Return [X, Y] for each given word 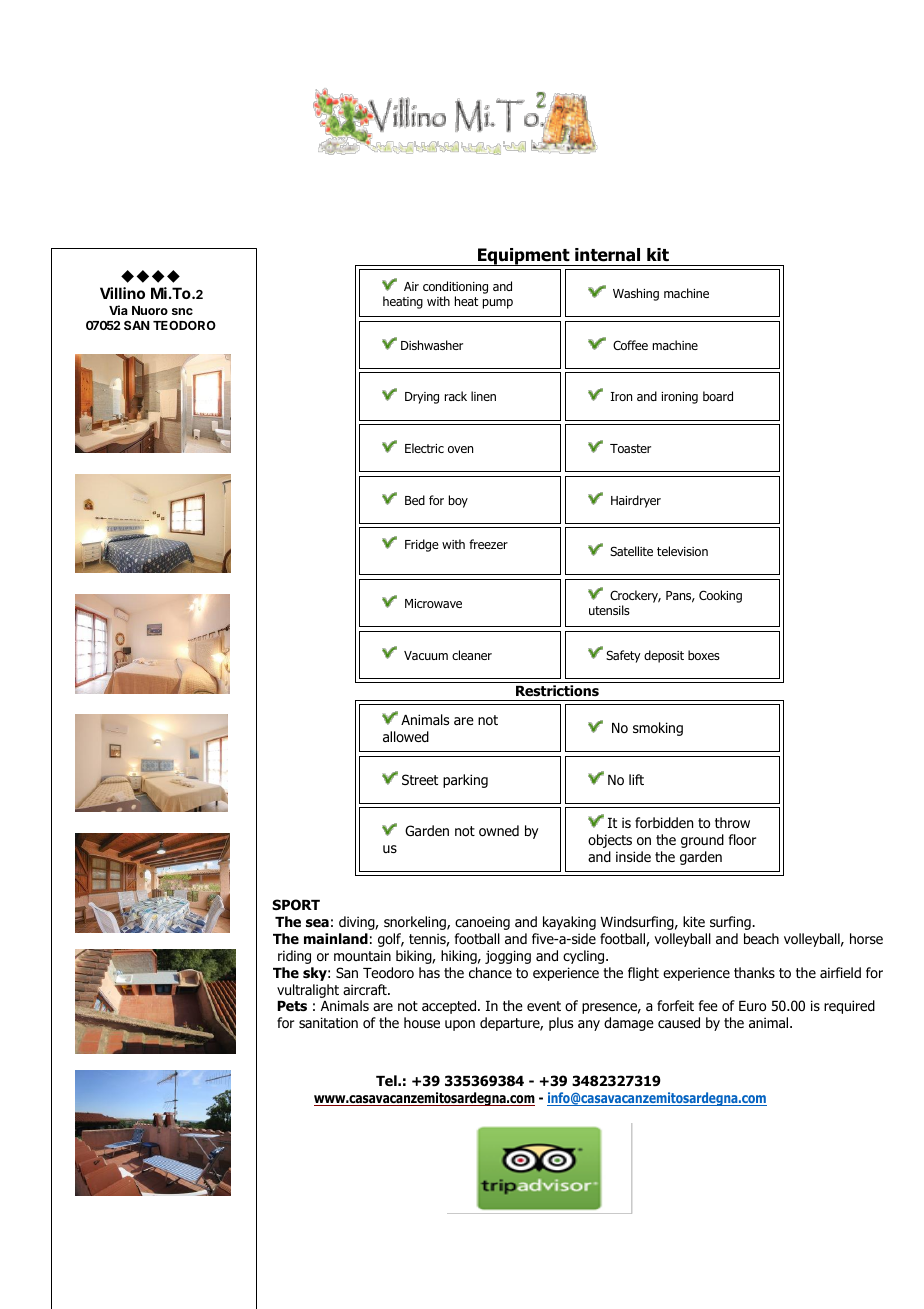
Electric [424, 448]
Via [118, 310]
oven [460, 449]
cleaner [472, 655]
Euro [752, 1006]
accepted [450, 1007]
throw [732, 822]
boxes [704, 655]
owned [499, 831]
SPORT [296, 904]
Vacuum [426, 655]
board [718, 396]
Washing [636, 294]
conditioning [455, 287]
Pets [292, 1006]
